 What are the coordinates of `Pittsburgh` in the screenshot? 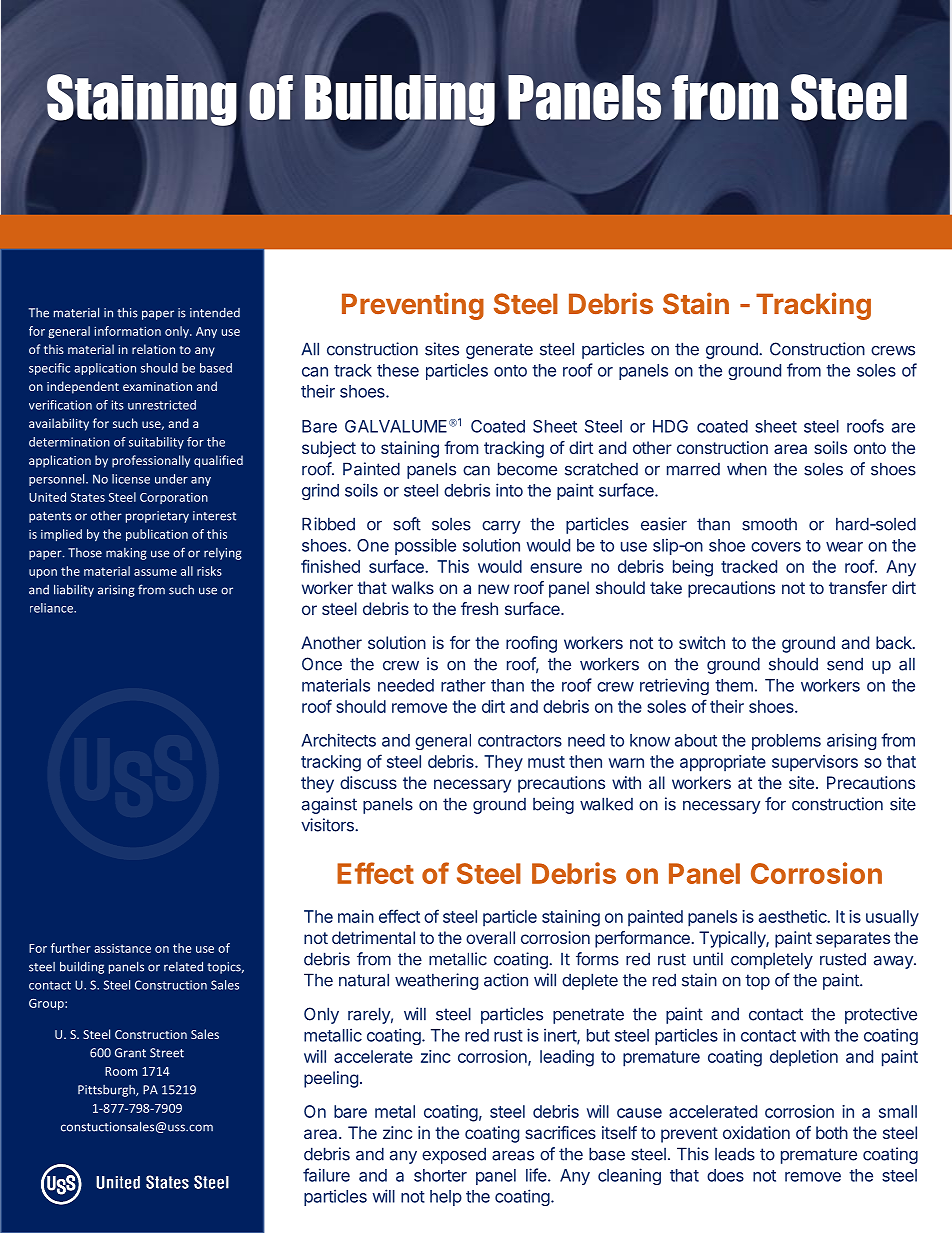 It's located at (107, 1091).
